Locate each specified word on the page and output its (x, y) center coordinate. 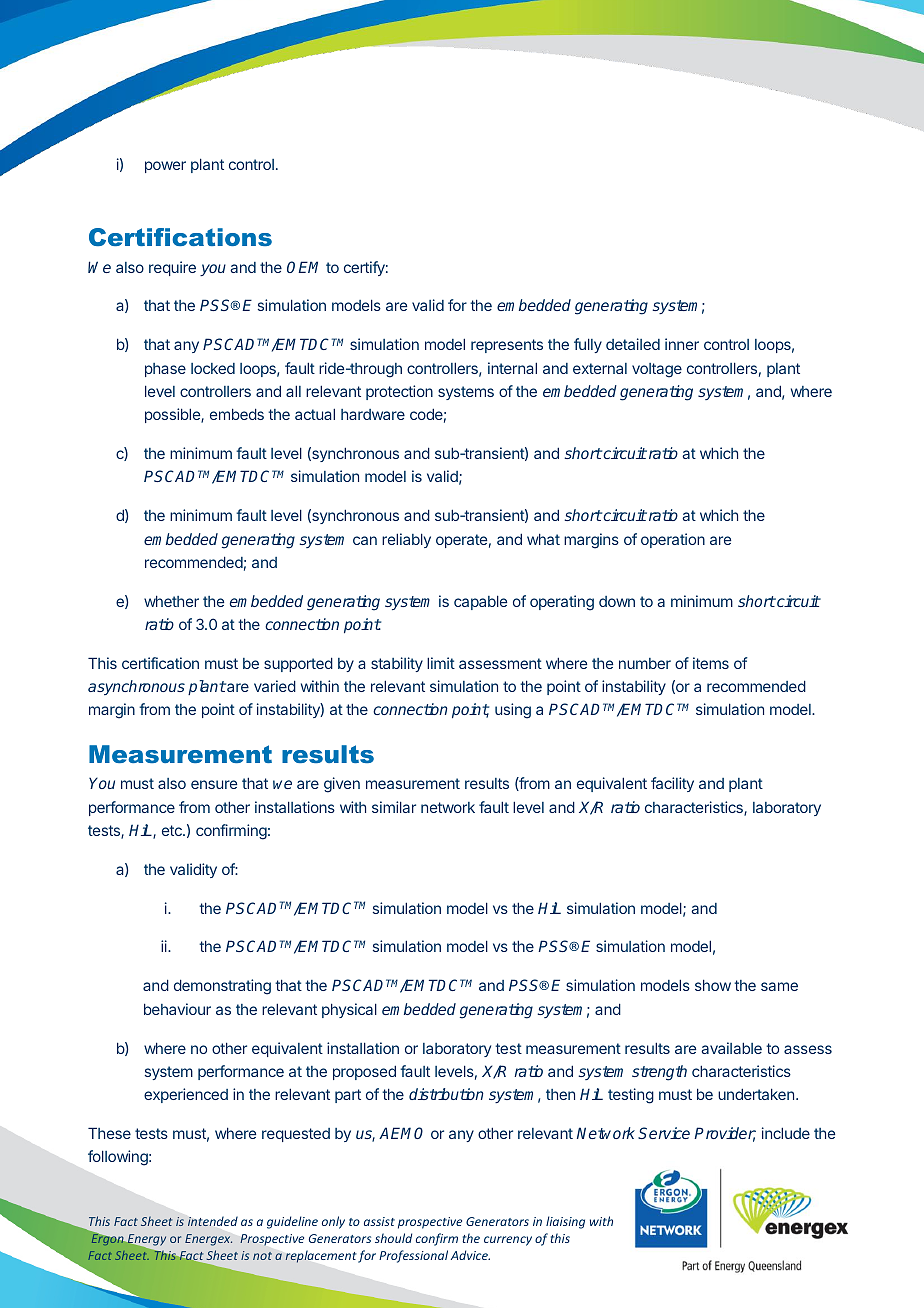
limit (441, 663)
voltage (657, 370)
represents (507, 346)
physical (349, 1010)
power (165, 167)
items (711, 663)
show (713, 985)
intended (213, 1221)
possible (173, 415)
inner (682, 344)
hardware (373, 414)
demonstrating (222, 987)
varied (275, 686)
